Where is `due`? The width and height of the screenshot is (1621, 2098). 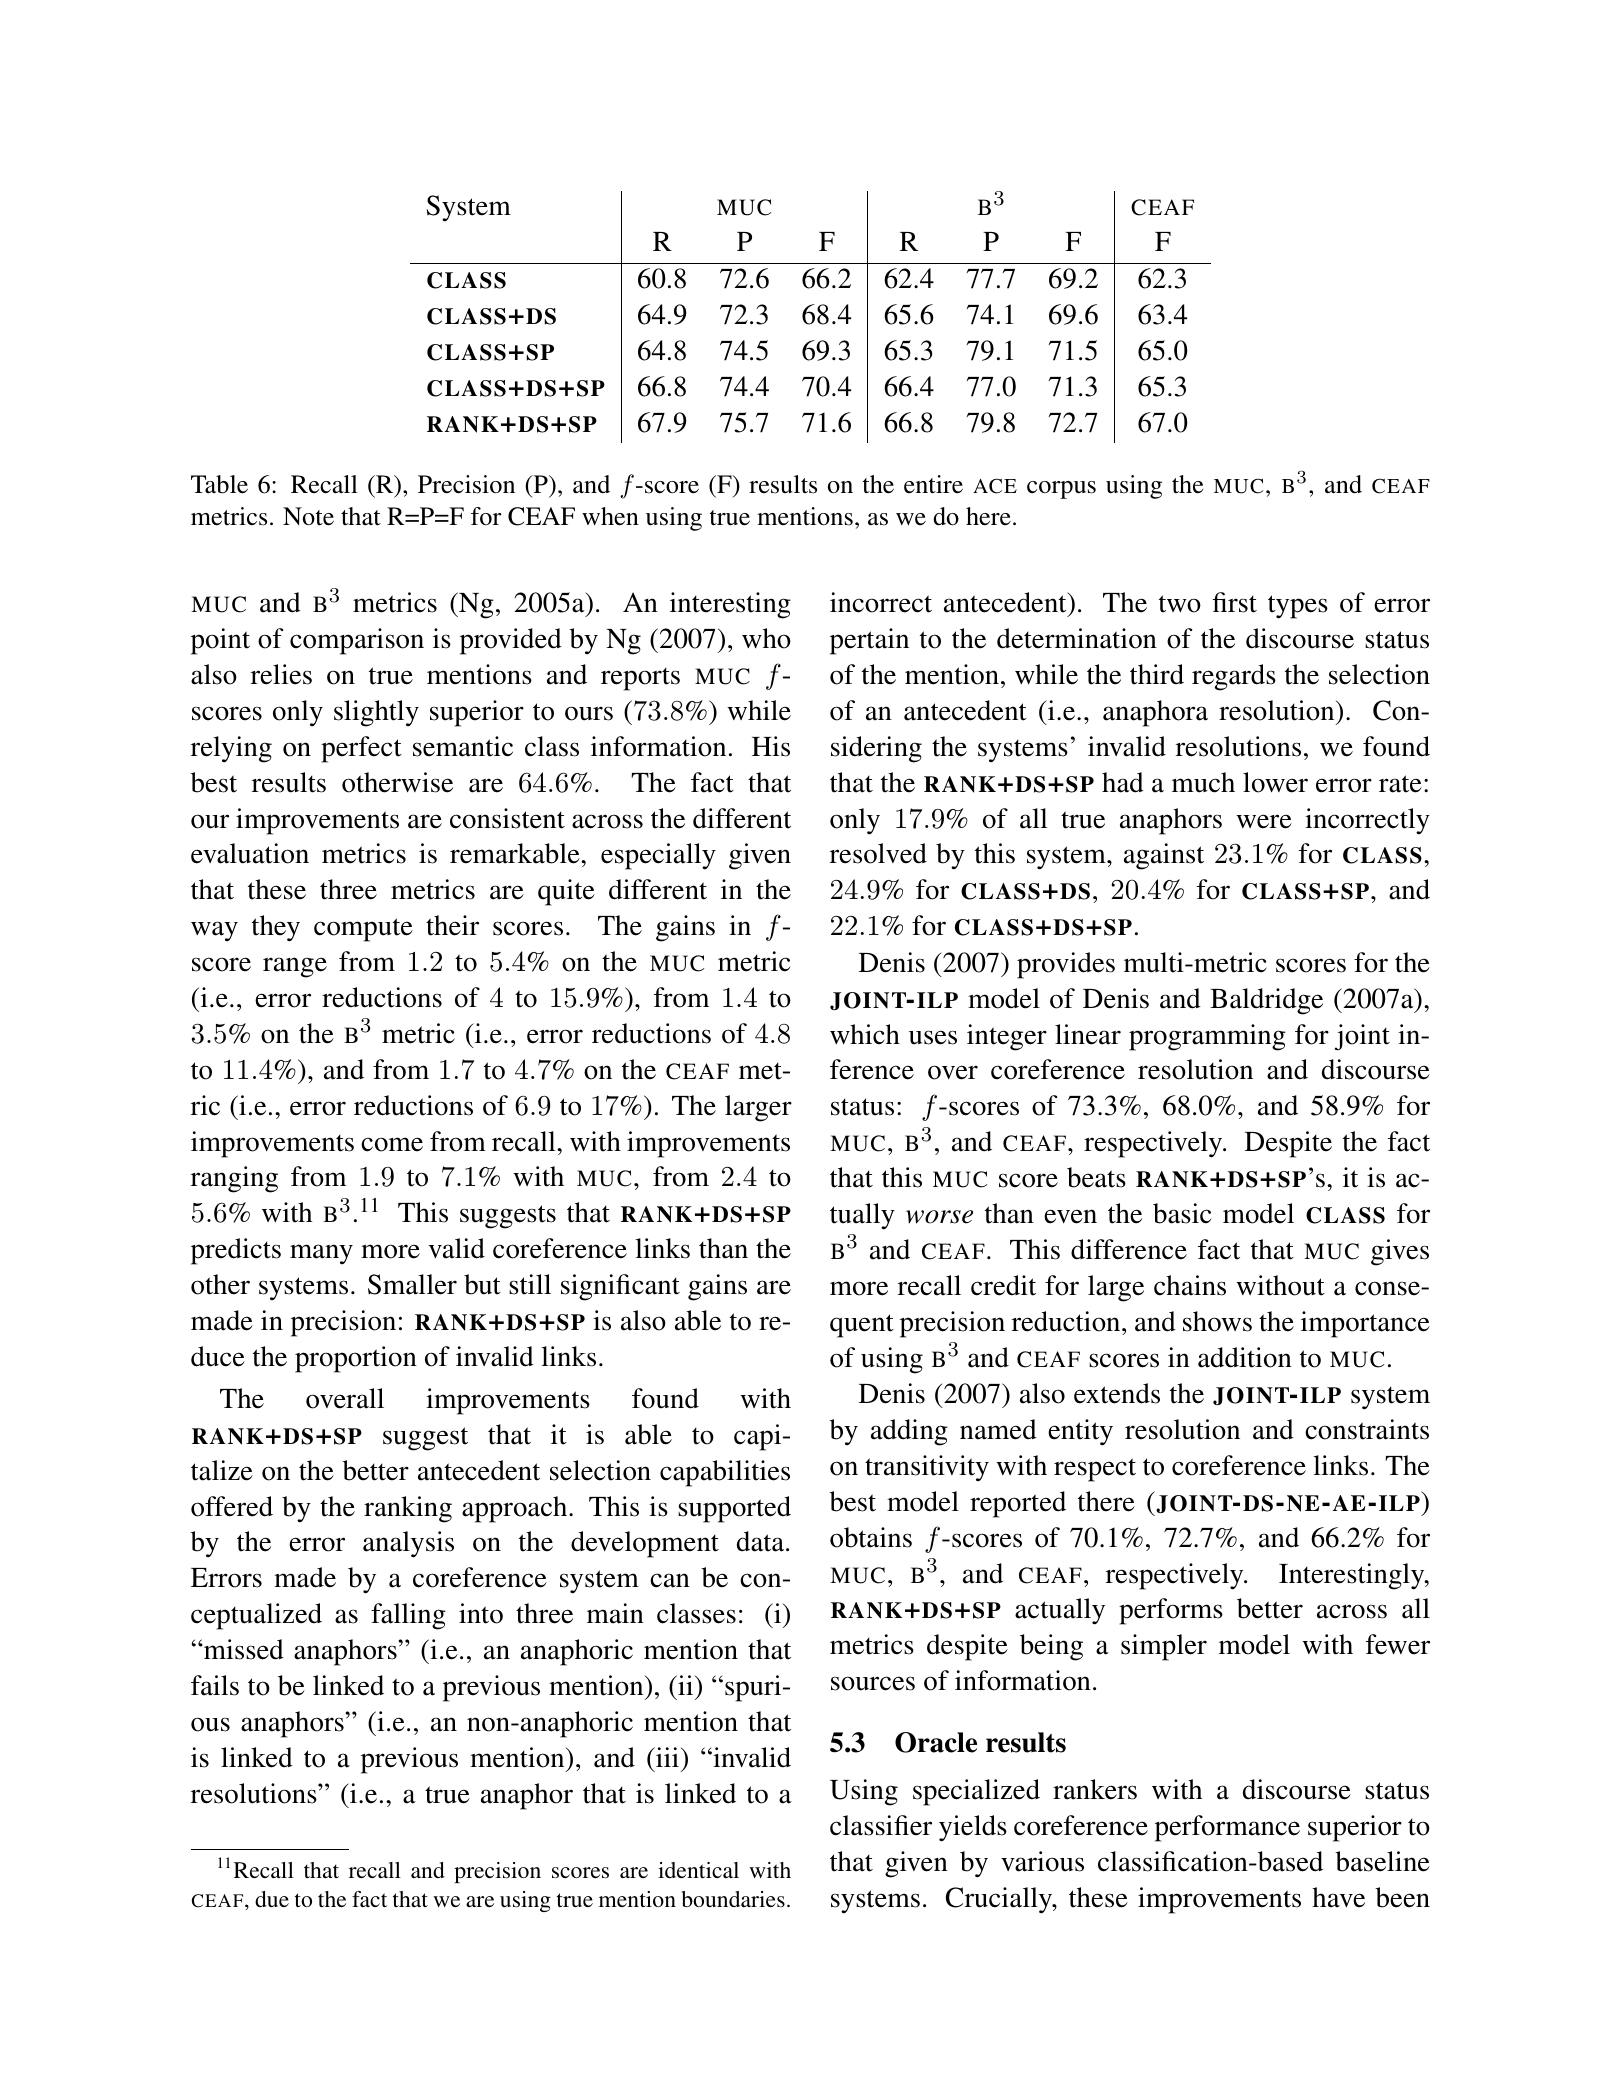
due is located at coordinates (272, 1899).
